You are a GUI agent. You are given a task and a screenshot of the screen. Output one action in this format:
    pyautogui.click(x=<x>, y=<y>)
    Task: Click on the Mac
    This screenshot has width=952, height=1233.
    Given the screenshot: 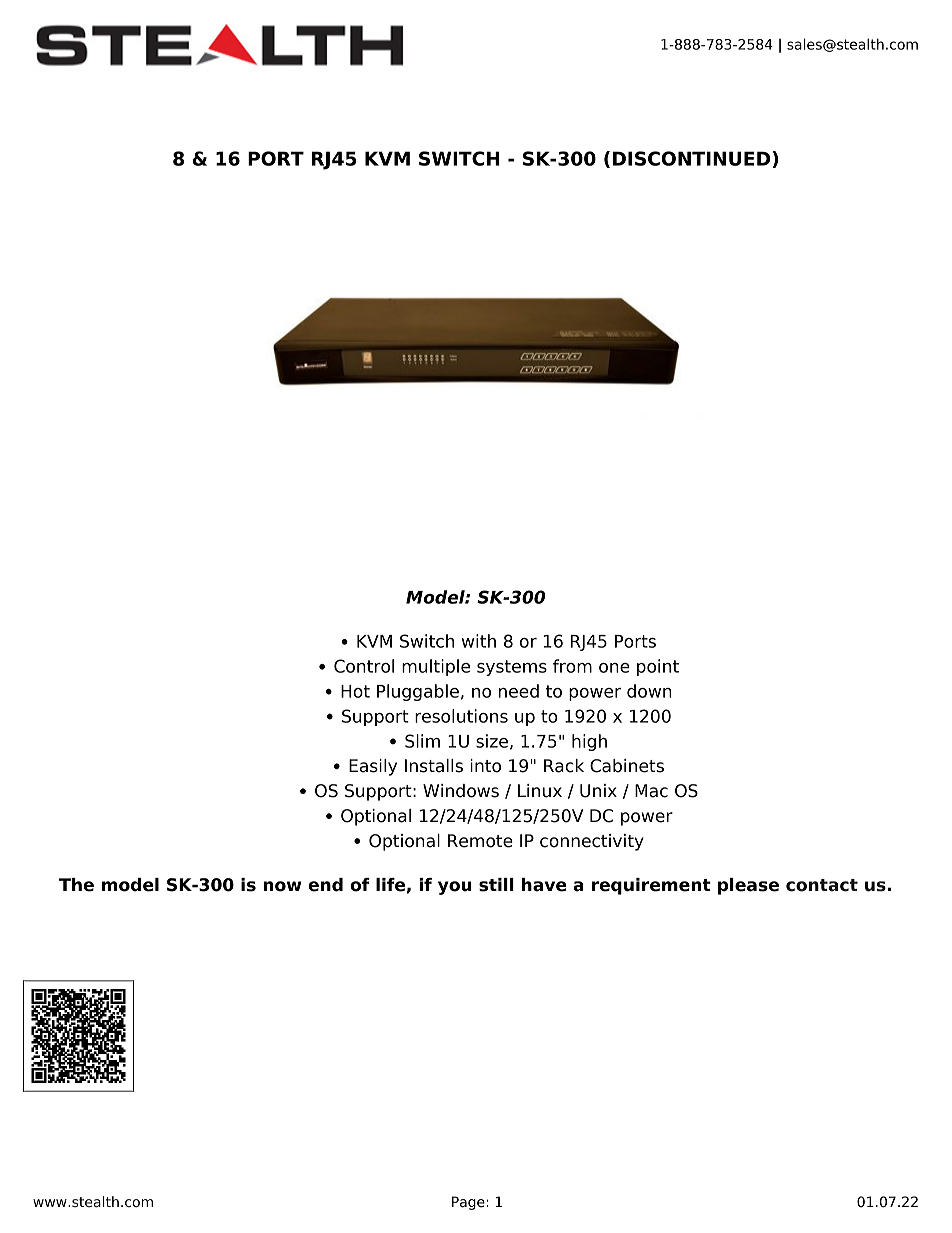 What is the action you would take?
    pyautogui.click(x=651, y=791)
